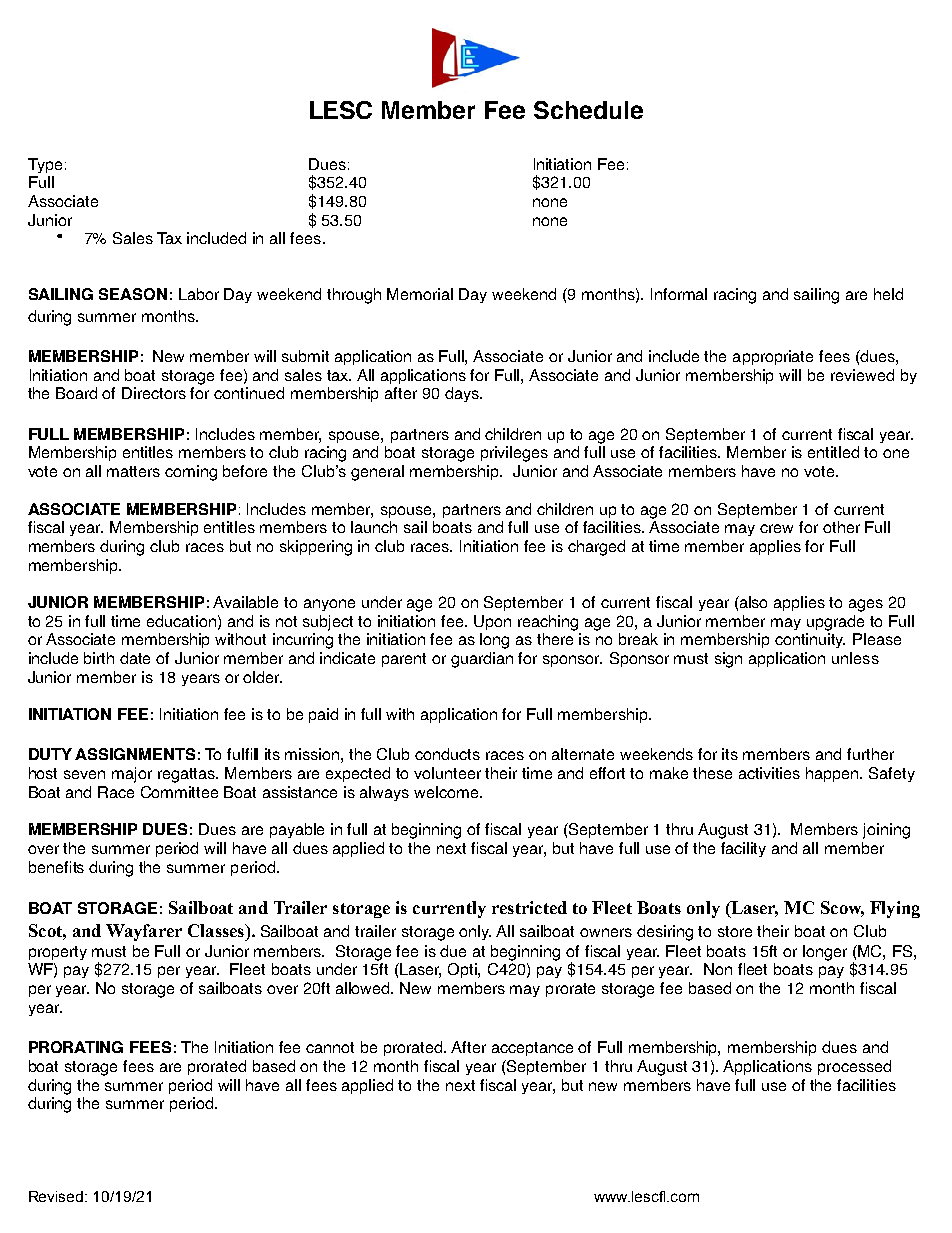 The height and width of the screenshot is (1233, 952). Describe the element at coordinates (420, 294) in the screenshot. I see `Memorial` at that location.
